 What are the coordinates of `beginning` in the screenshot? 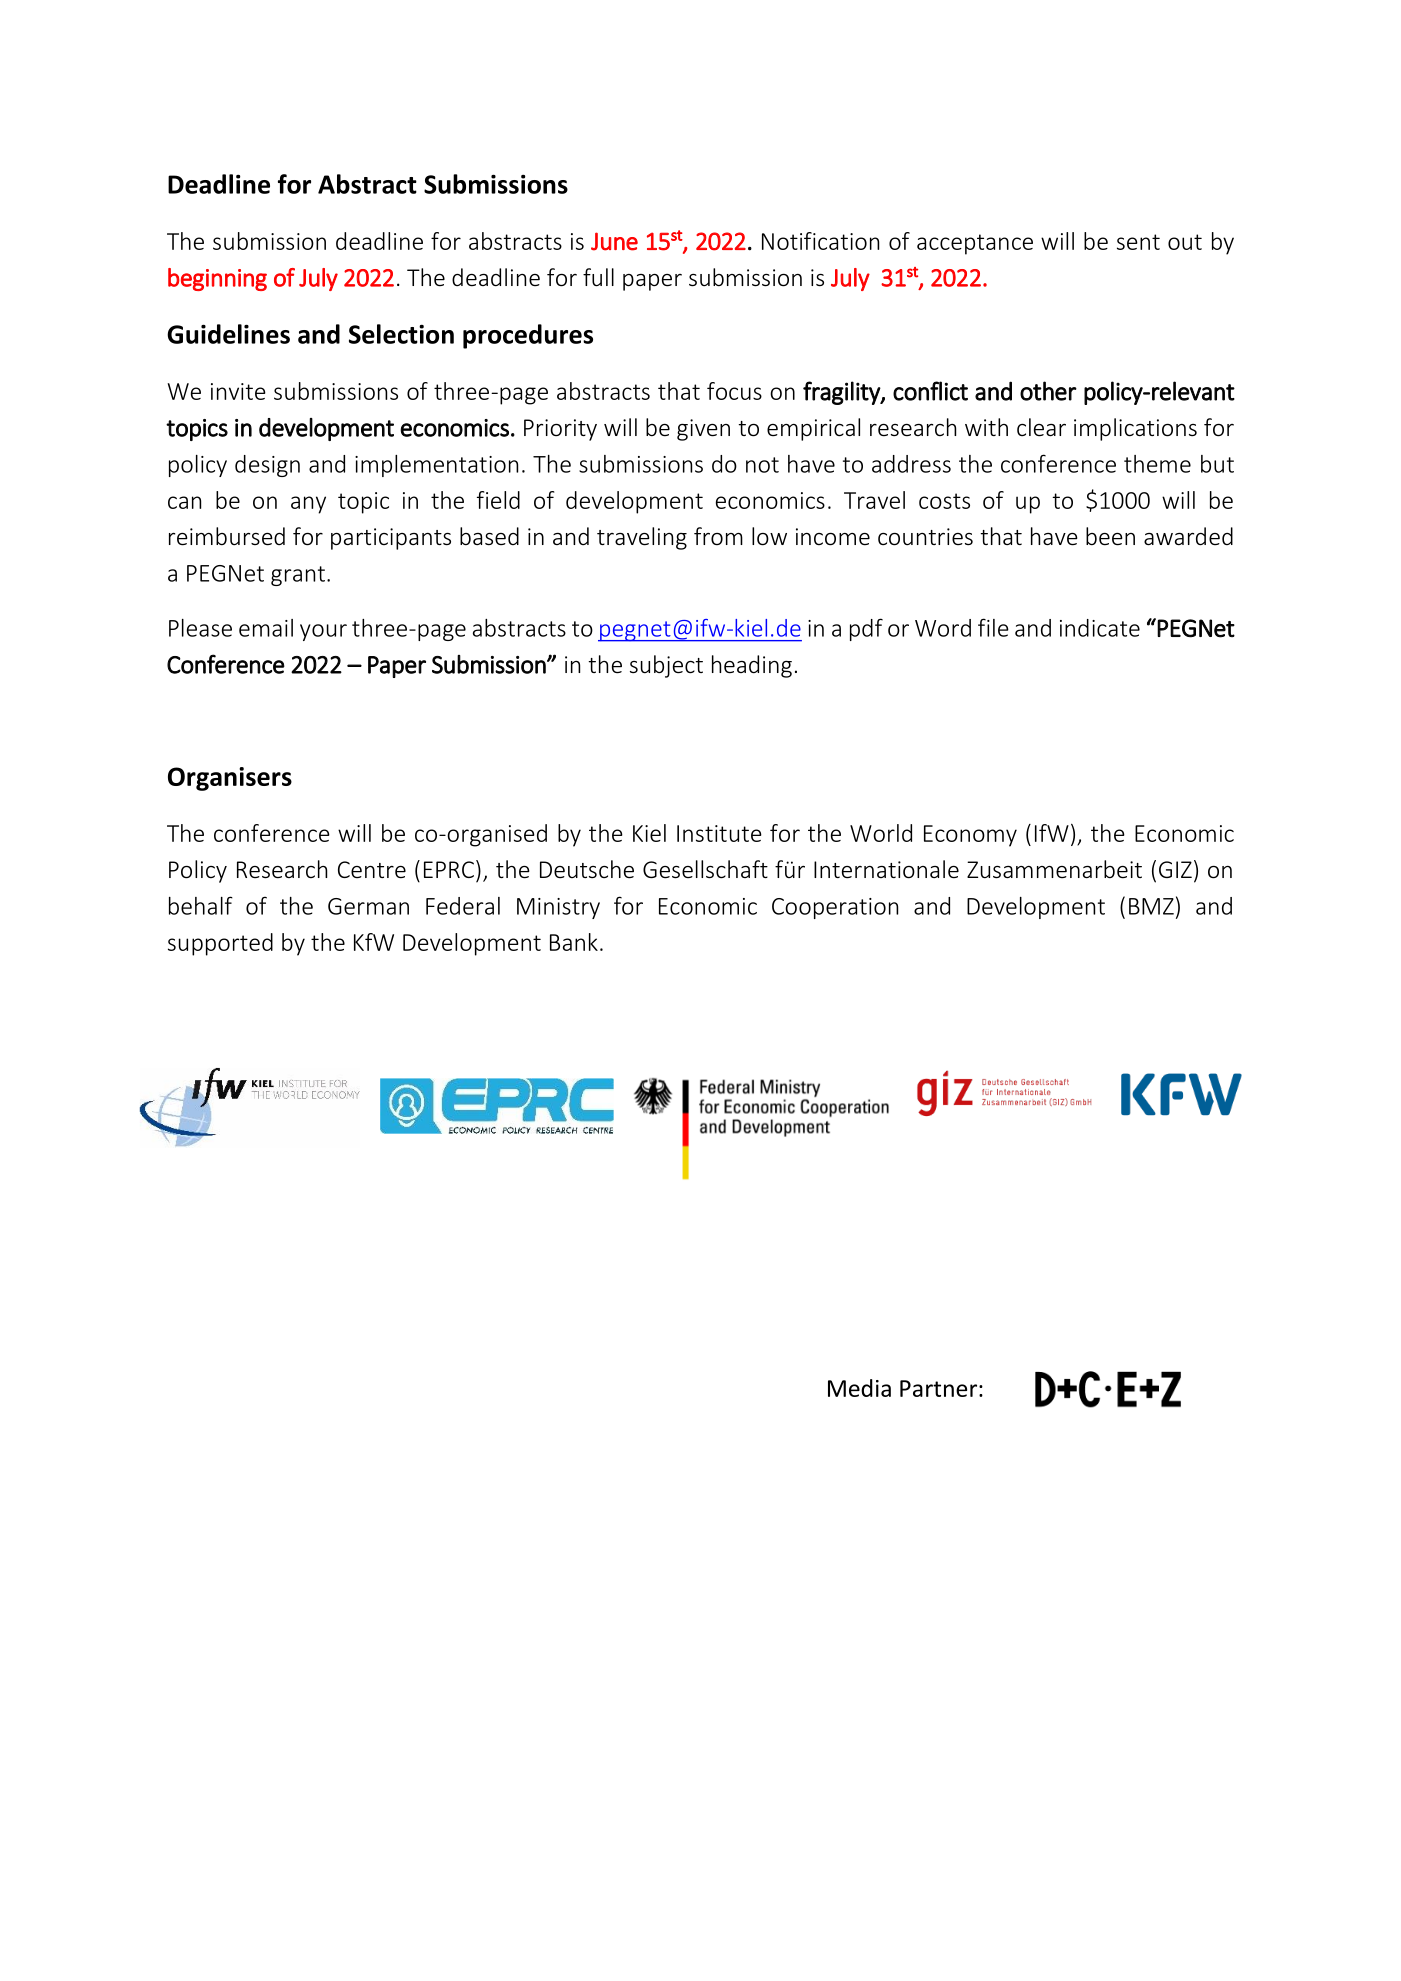 It's located at (217, 279).
